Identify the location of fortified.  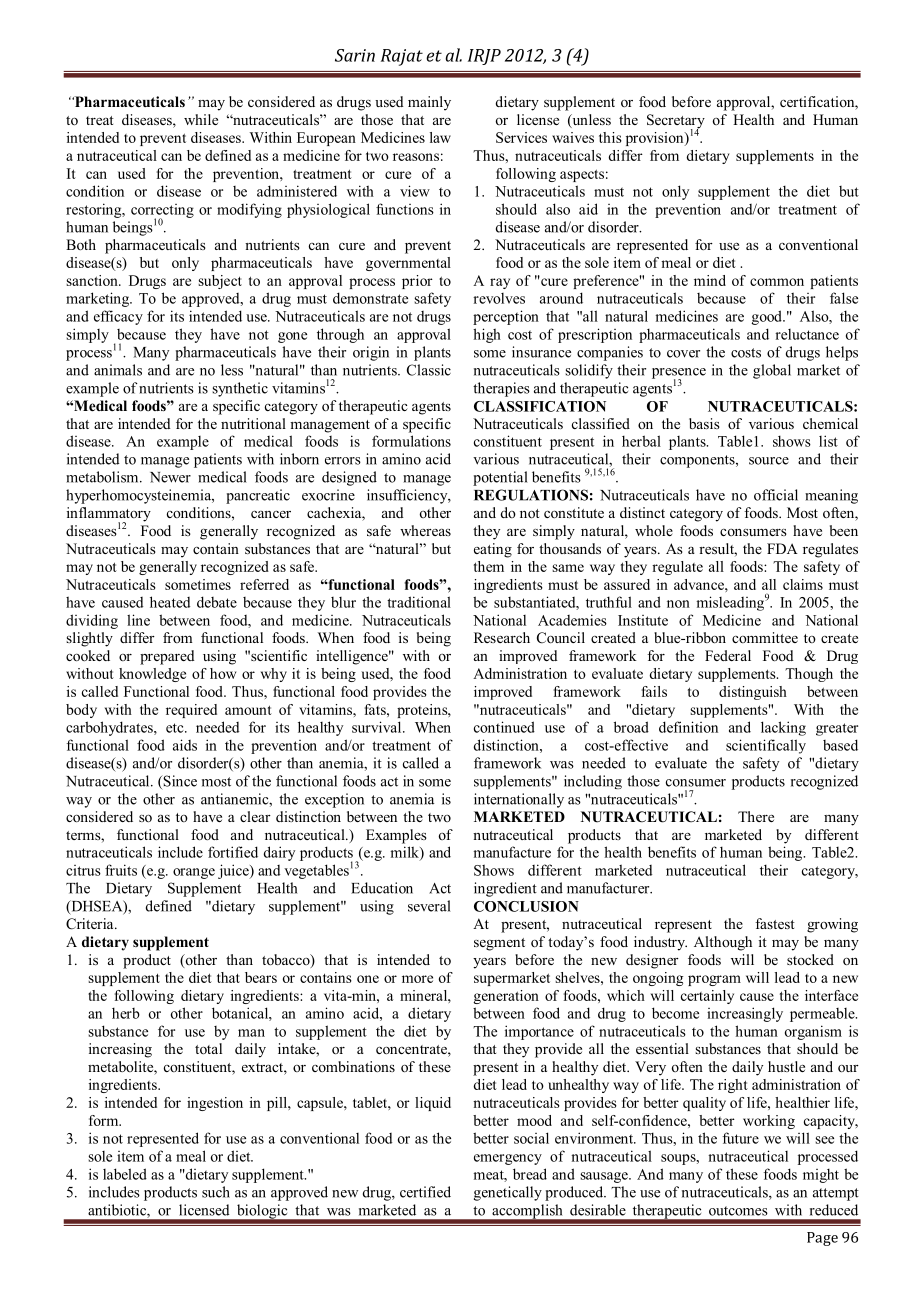
(233, 852).
